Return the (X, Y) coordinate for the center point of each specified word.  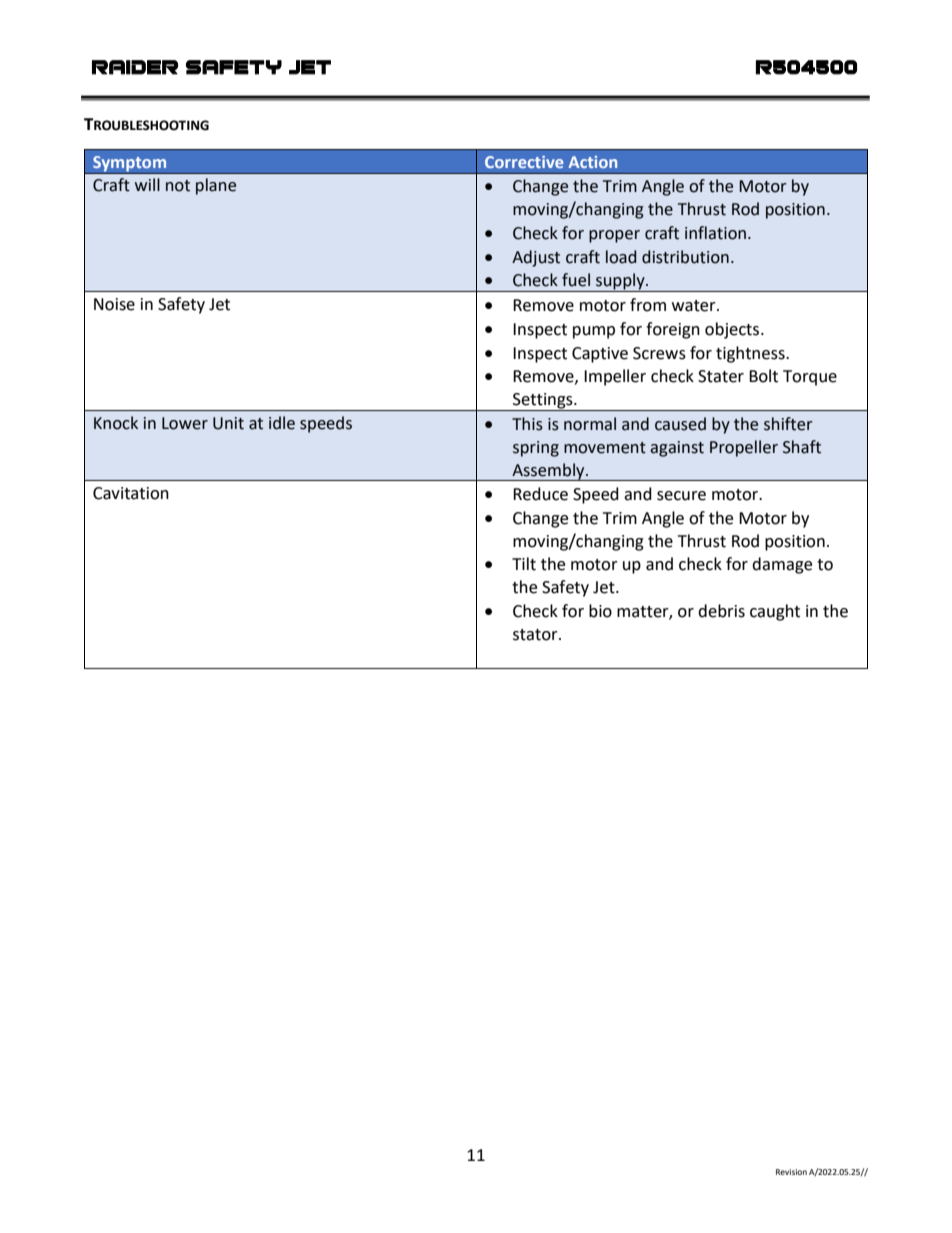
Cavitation (131, 493)
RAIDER (135, 67)
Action (592, 162)
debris (721, 611)
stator (536, 635)
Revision (791, 1172)
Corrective (524, 162)
